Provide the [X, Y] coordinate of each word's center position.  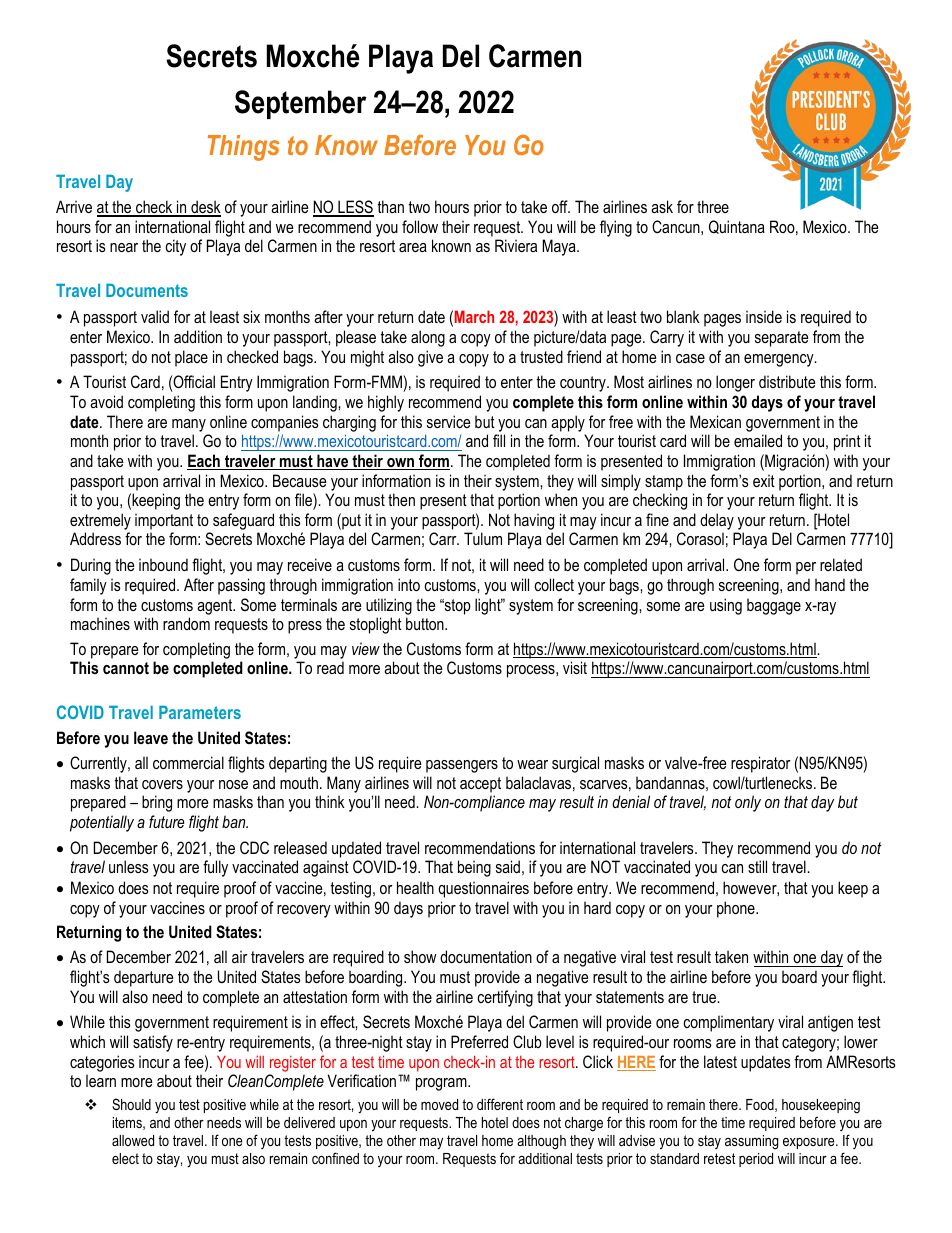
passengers [462, 766]
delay [717, 521]
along [428, 338]
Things [244, 148]
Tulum [483, 538]
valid [155, 316]
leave [151, 737]
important [164, 521]
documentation [486, 956]
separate [782, 339]
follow [420, 226]
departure [144, 978]
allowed [133, 1140]
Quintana [737, 227]
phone [737, 909]
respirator [761, 764]
